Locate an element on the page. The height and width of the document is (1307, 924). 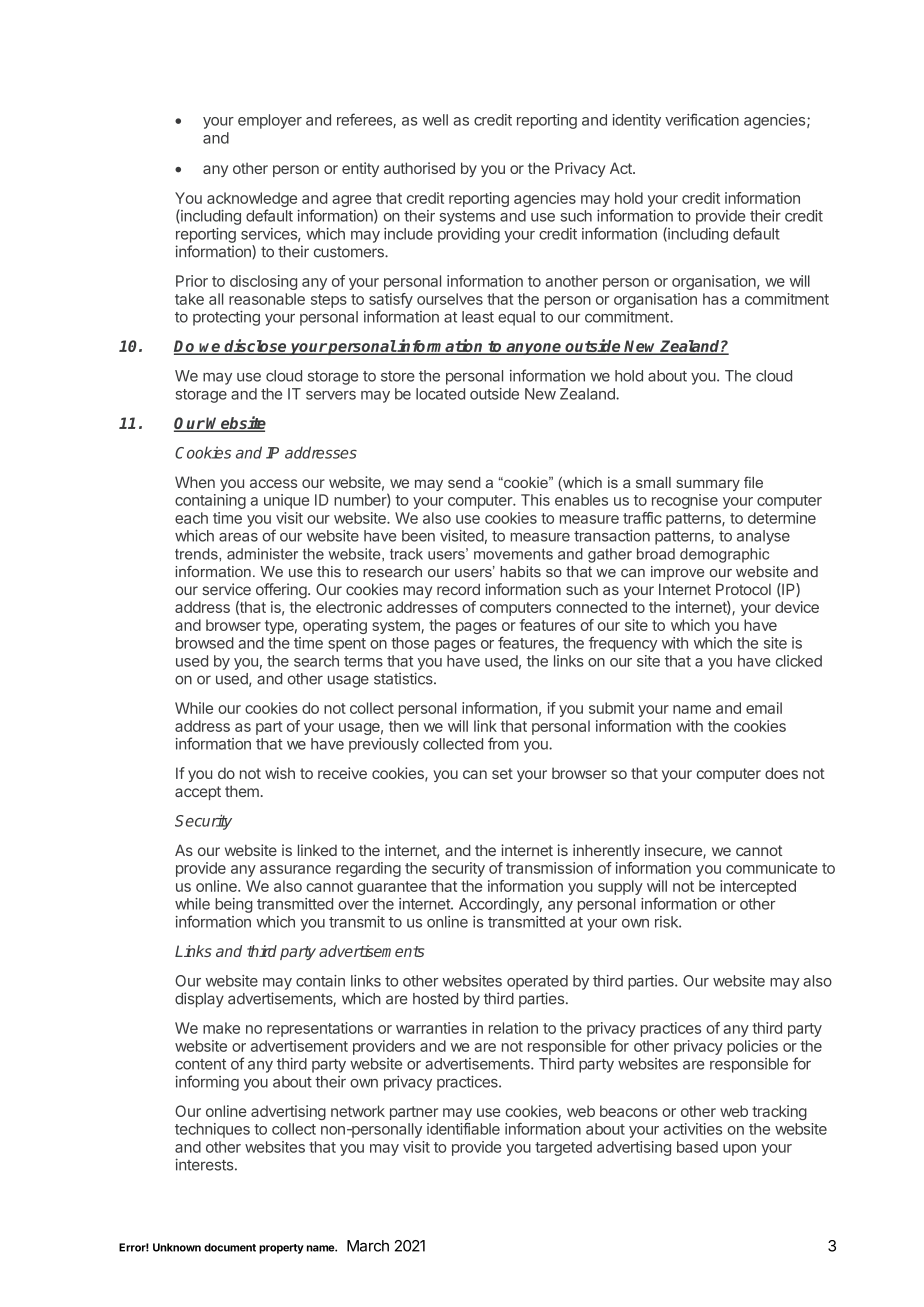
well is located at coordinates (435, 120).
